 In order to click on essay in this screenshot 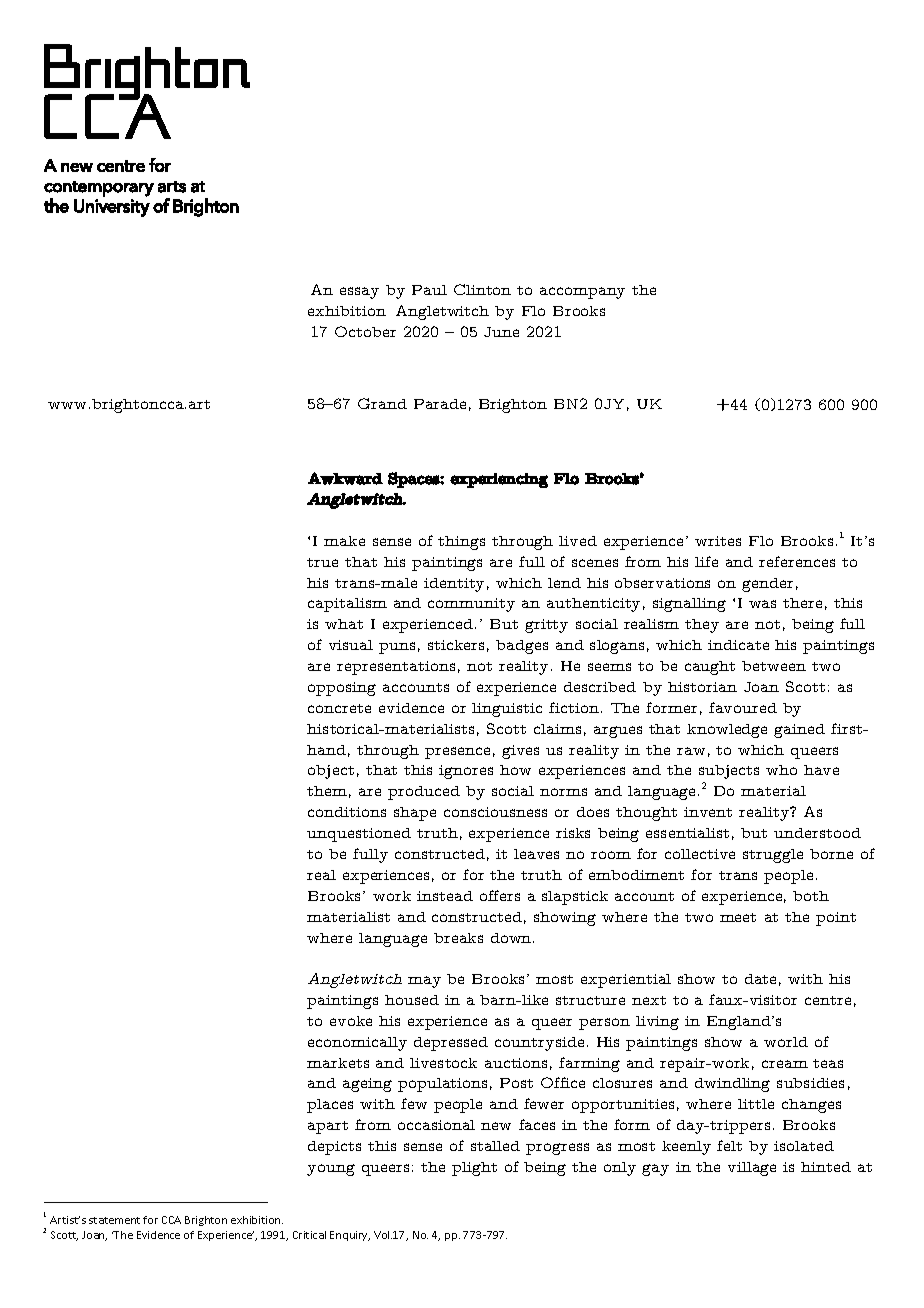, I will do `click(359, 293)`.
